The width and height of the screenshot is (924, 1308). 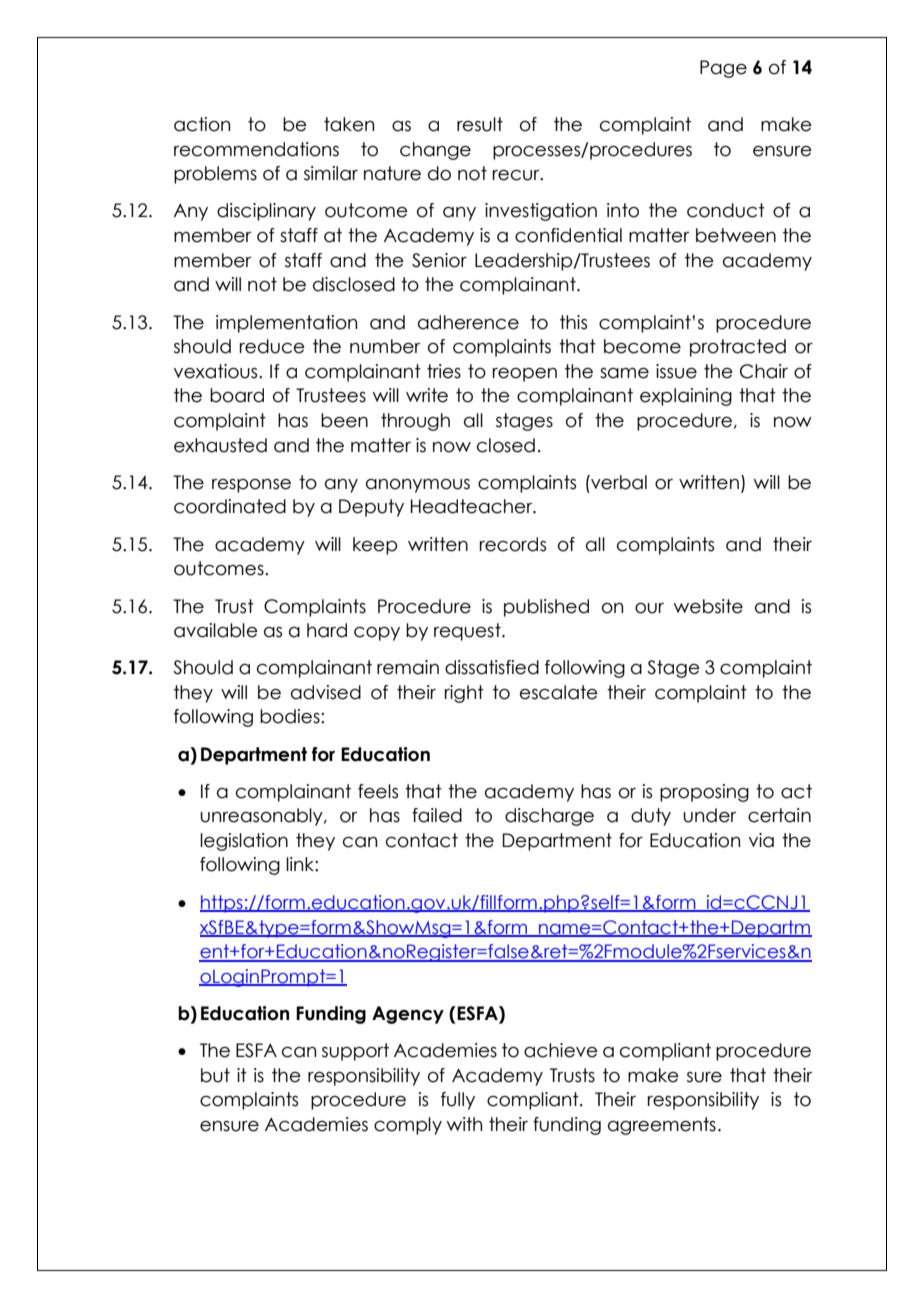 I want to click on Page, so click(x=723, y=69).
